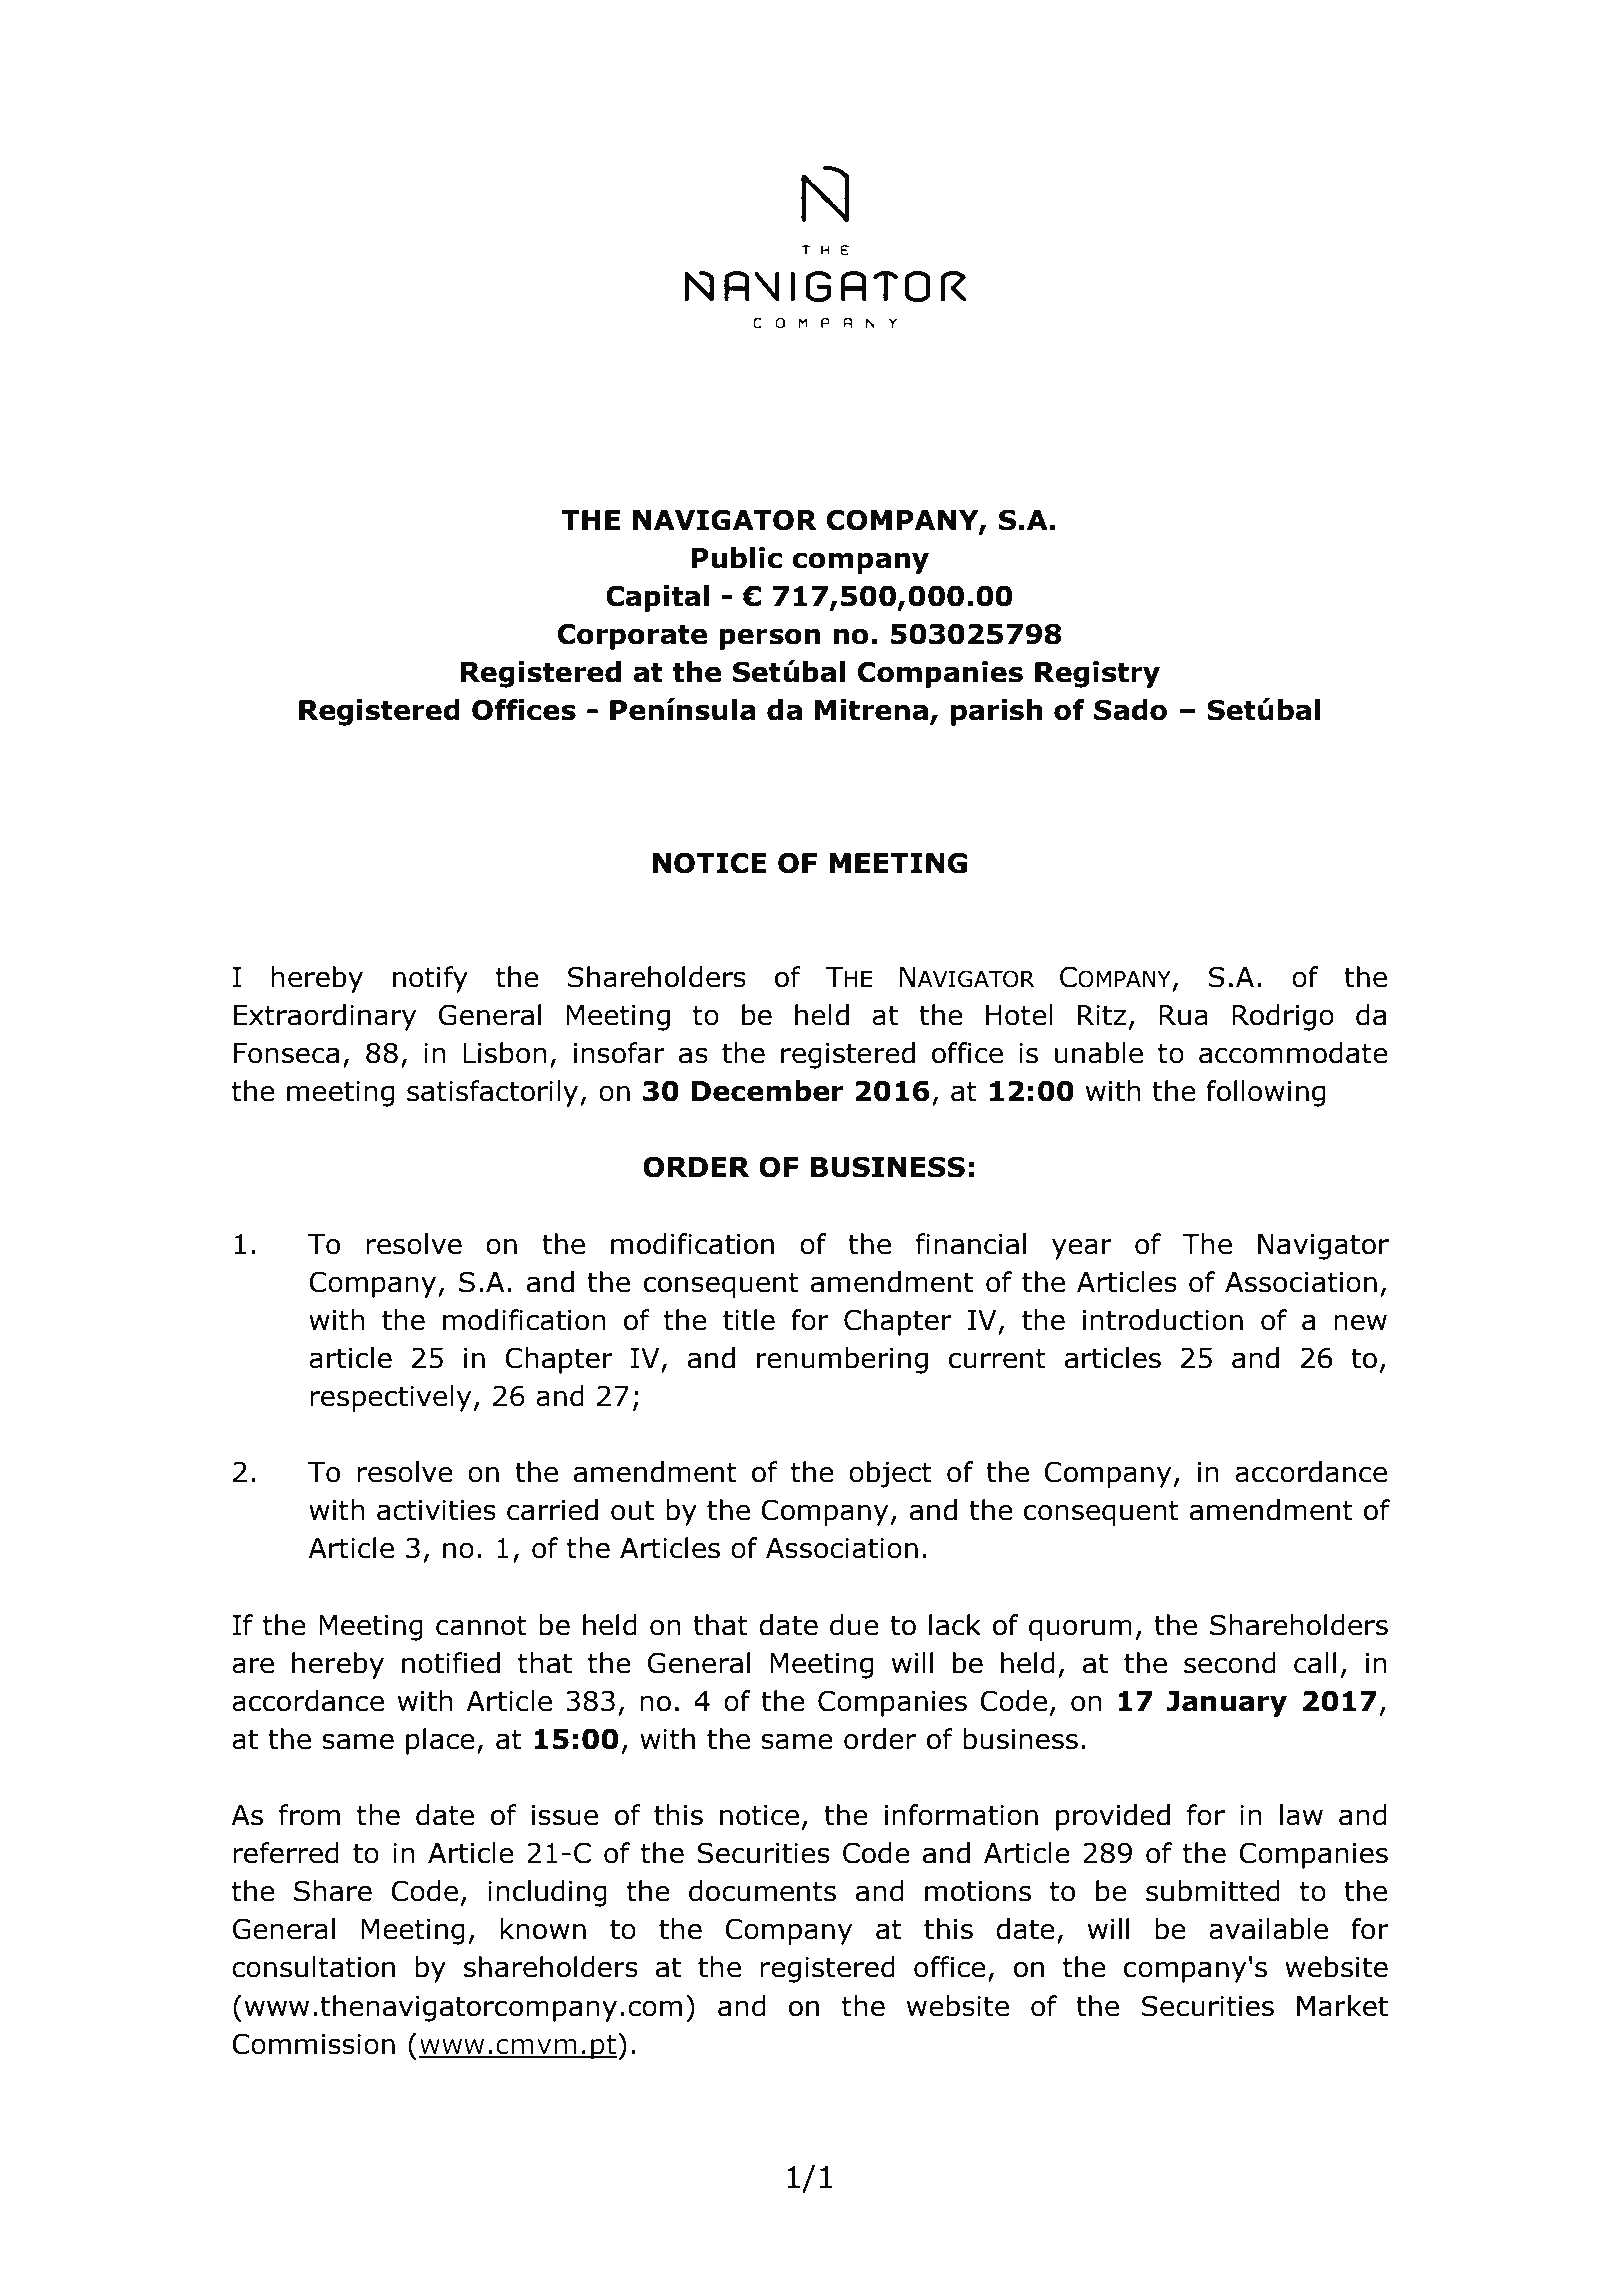 Image resolution: width=1619 pixels, height=2291 pixels. Describe the element at coordinates (1266, 1093) in the page. I see `following` at that location.
